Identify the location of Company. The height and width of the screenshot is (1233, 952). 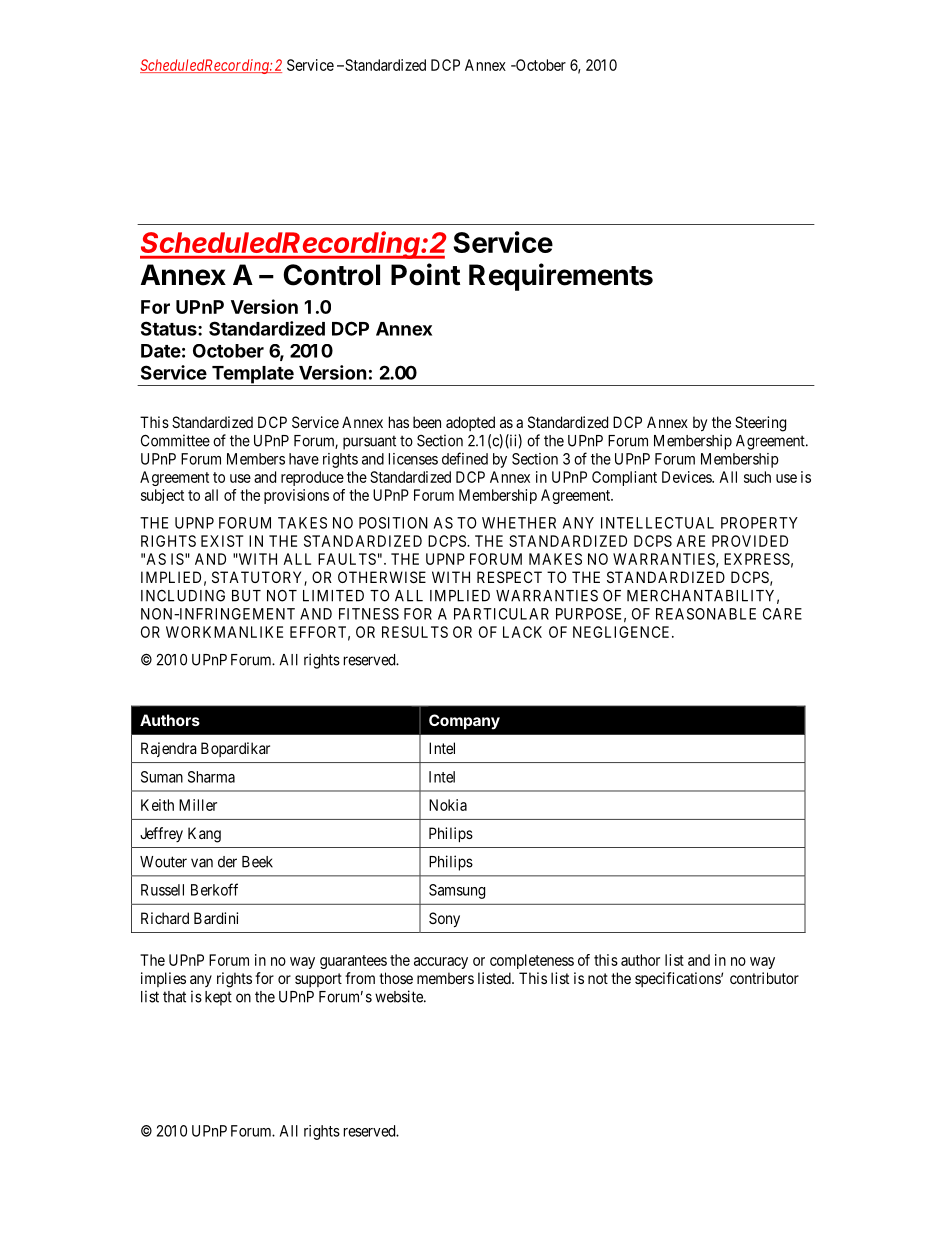
(464, 722).
